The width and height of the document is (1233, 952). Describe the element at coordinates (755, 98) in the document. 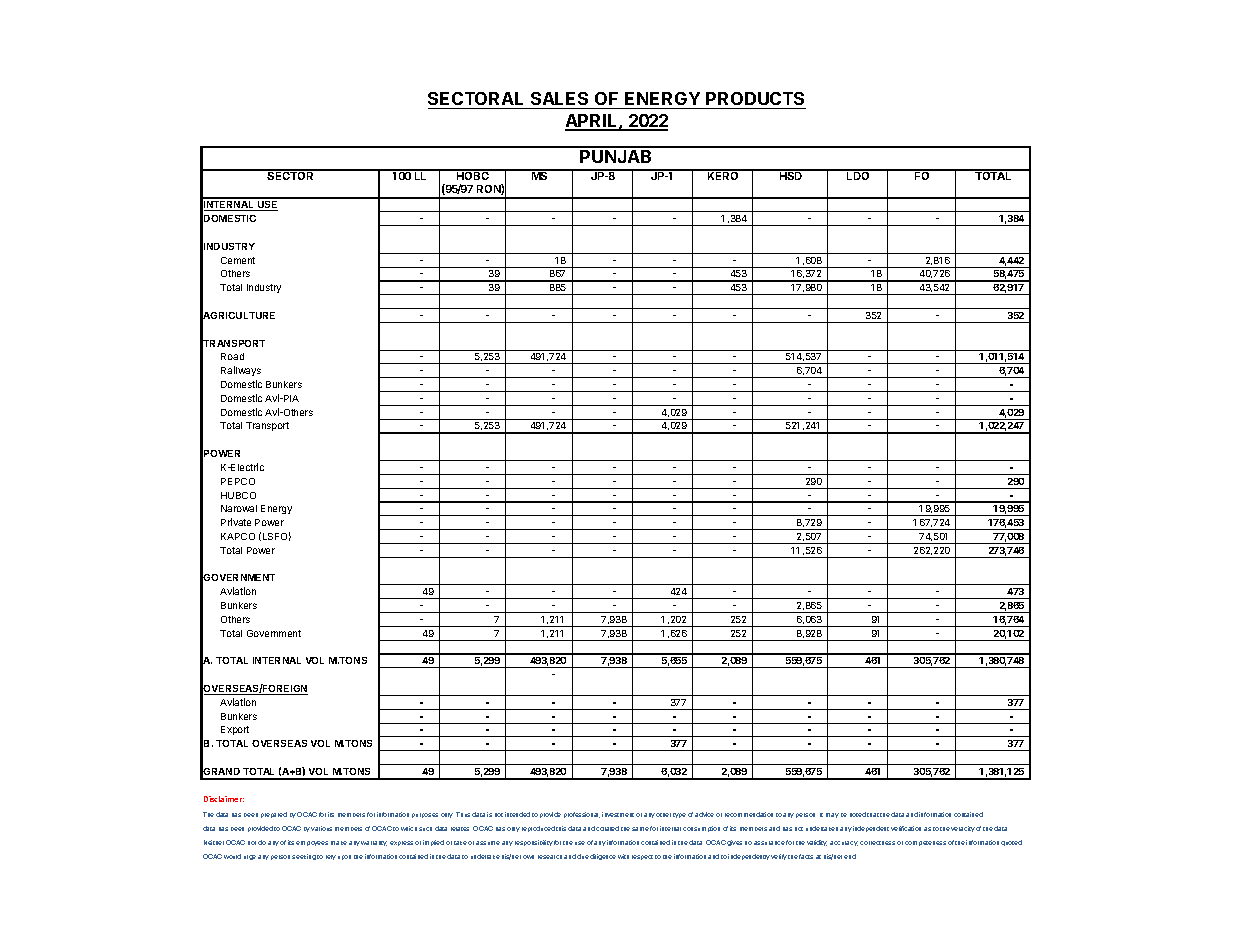

I see `PRODUCTS` at that location.
